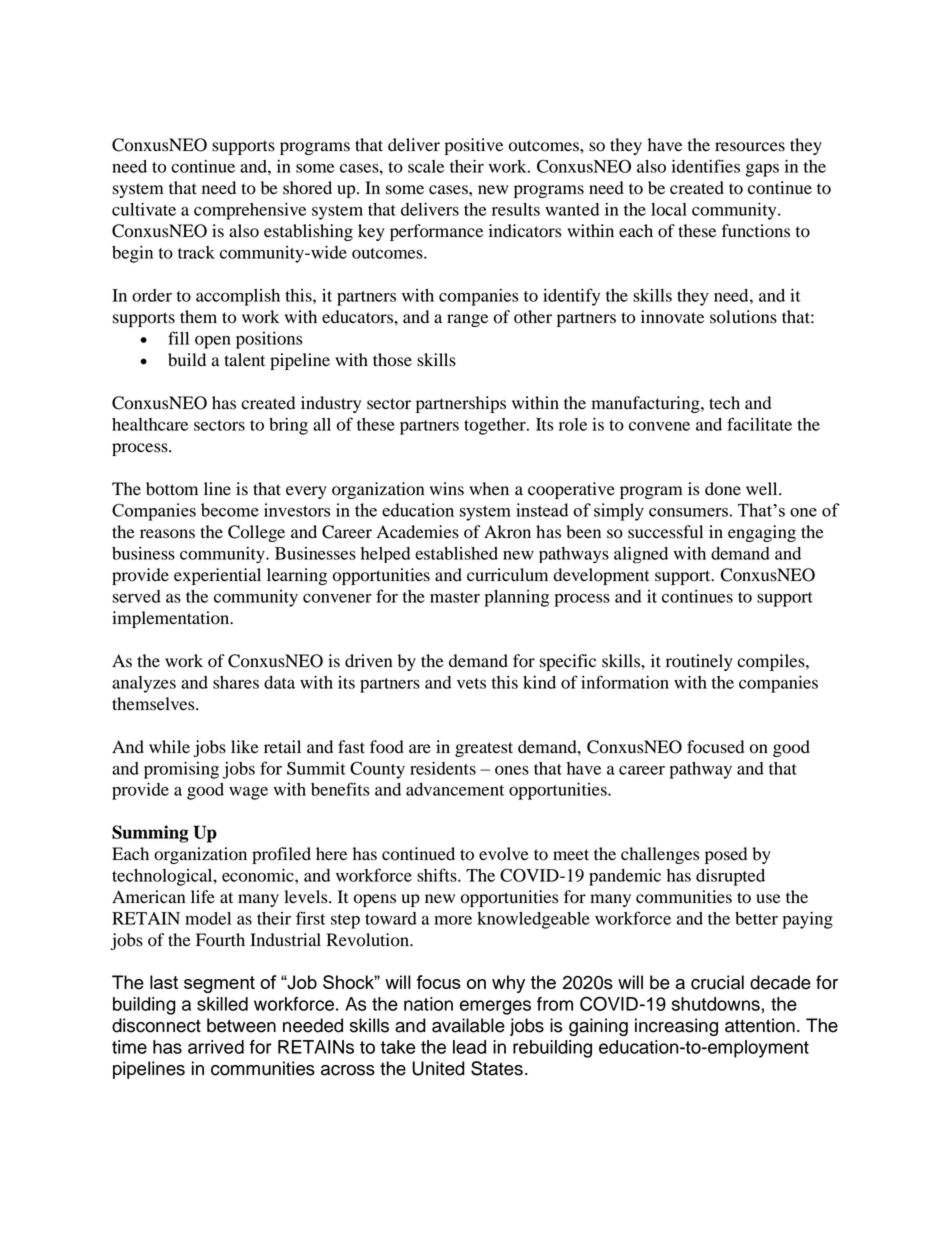  Describe the element at coordinates (172, 619) in the screenshot. I see `implementation` at that location.
